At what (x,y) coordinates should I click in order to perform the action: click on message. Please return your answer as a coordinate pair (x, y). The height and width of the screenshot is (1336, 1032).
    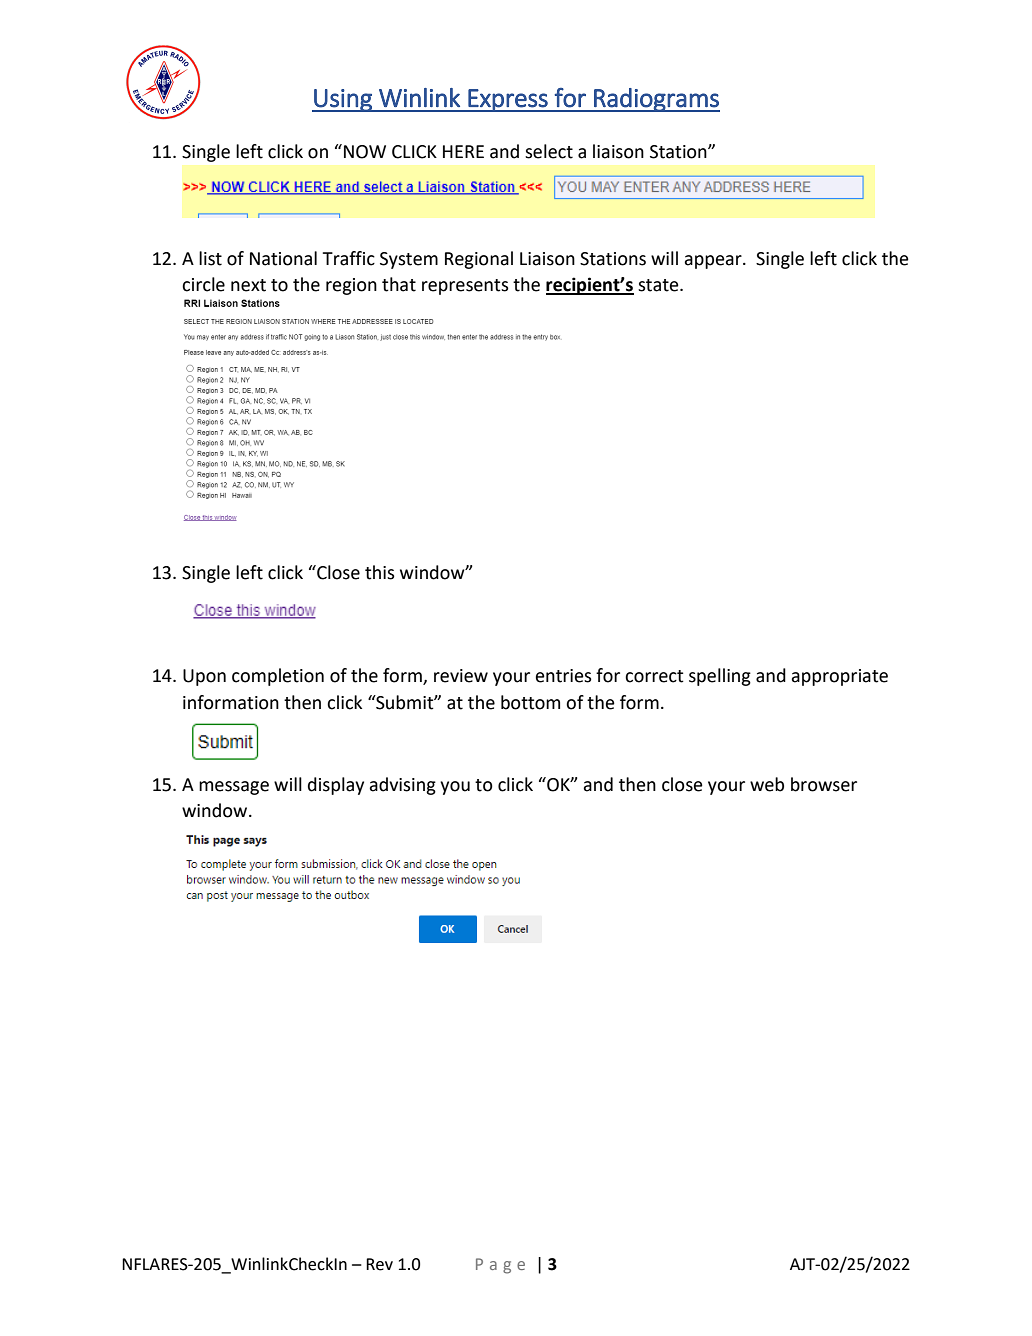
    Looking at the image, I should click on (234, 788).
